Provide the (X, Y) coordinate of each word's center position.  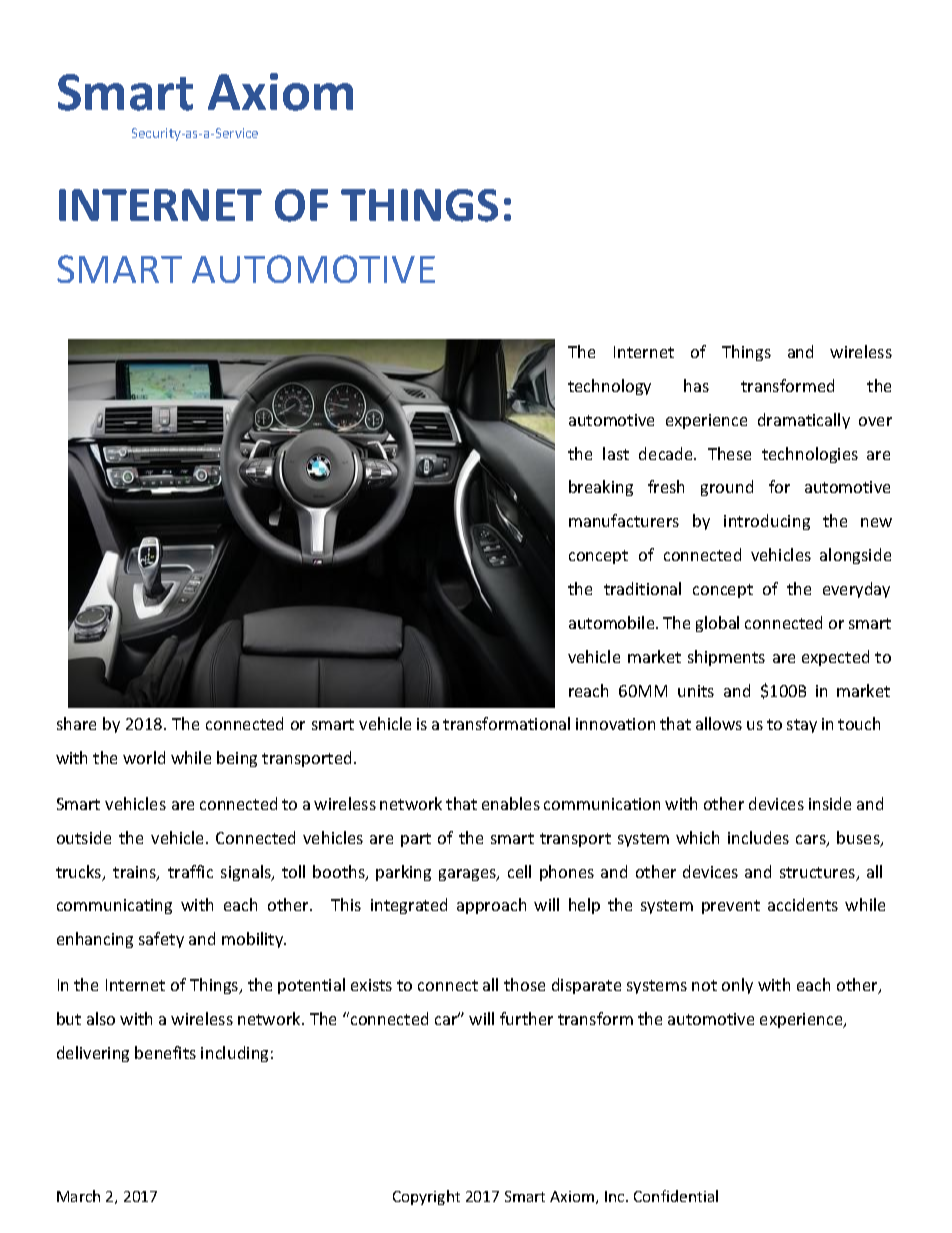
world (144, 757)
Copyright (426, 1197)
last (616, 453)
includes (758, 837)
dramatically (804, 421)
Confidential (676, 1196)
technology (609, 387)
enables (511, 803)
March (78, 1196)
